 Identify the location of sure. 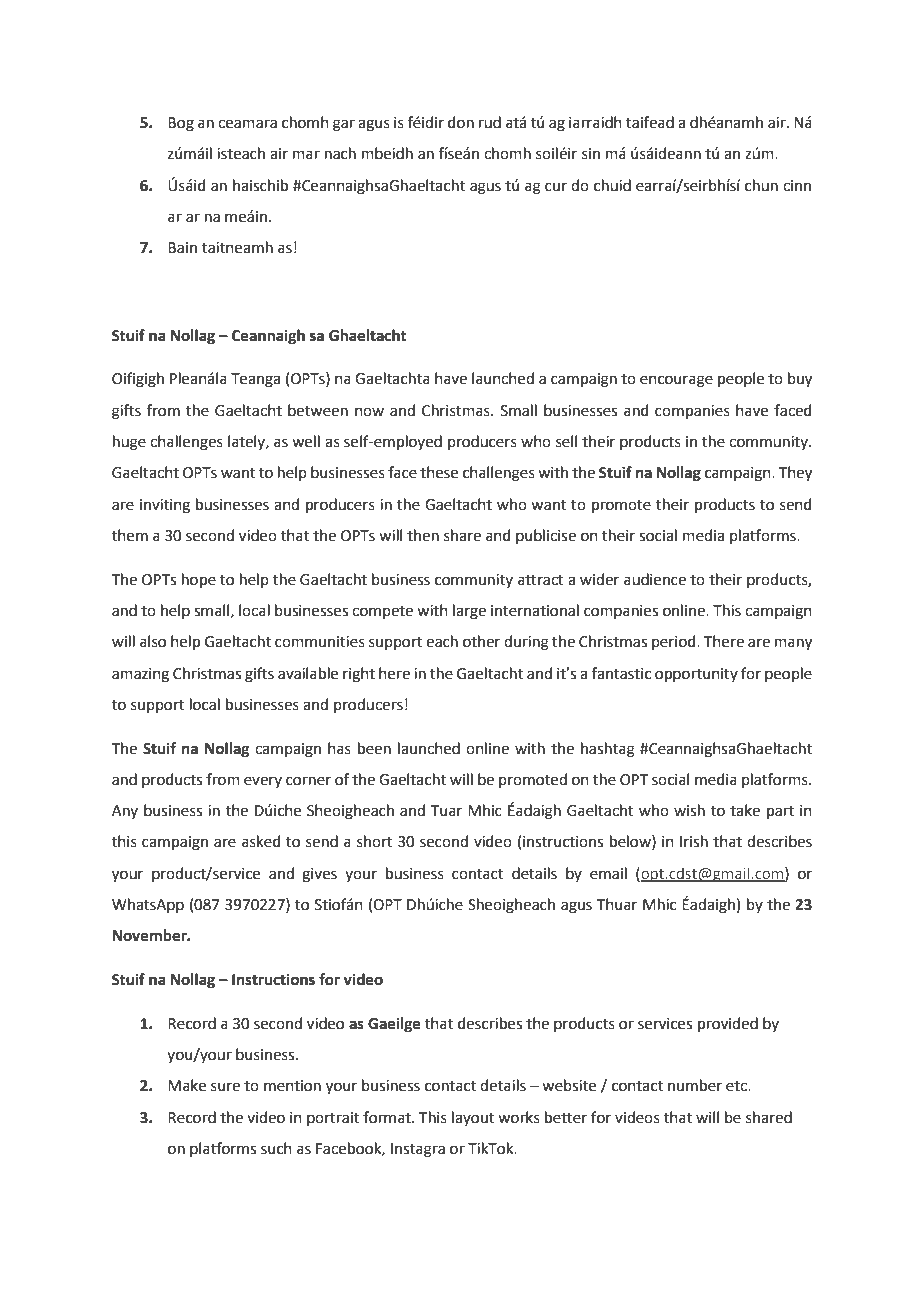
(225, 1087).
